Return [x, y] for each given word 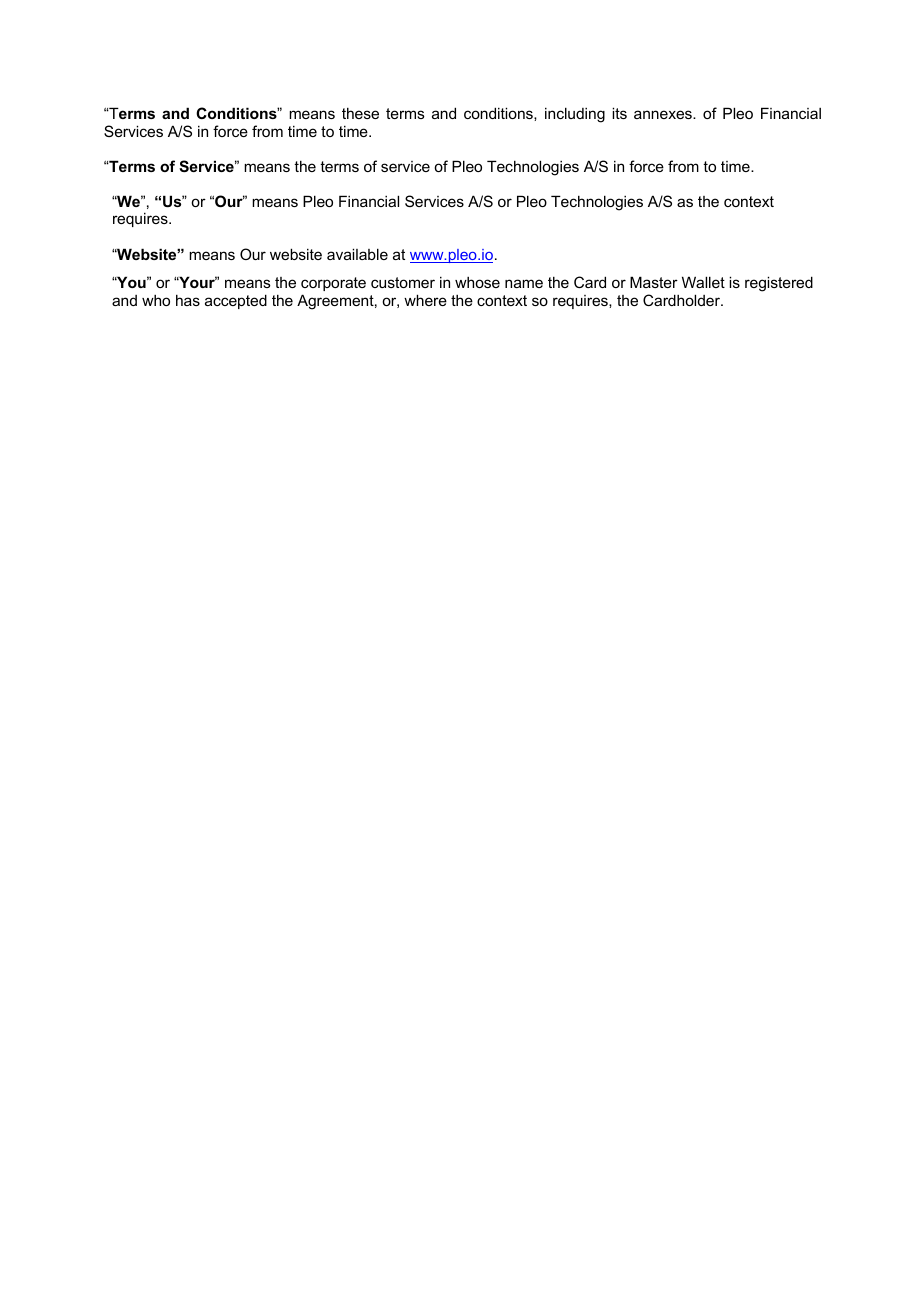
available [357, 254]
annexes [664, 114]
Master [654, 282]
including [575, 115]
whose [477, 282]
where [425, 300]
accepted [236, 301]
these [360, 113]
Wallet [703, 282]
